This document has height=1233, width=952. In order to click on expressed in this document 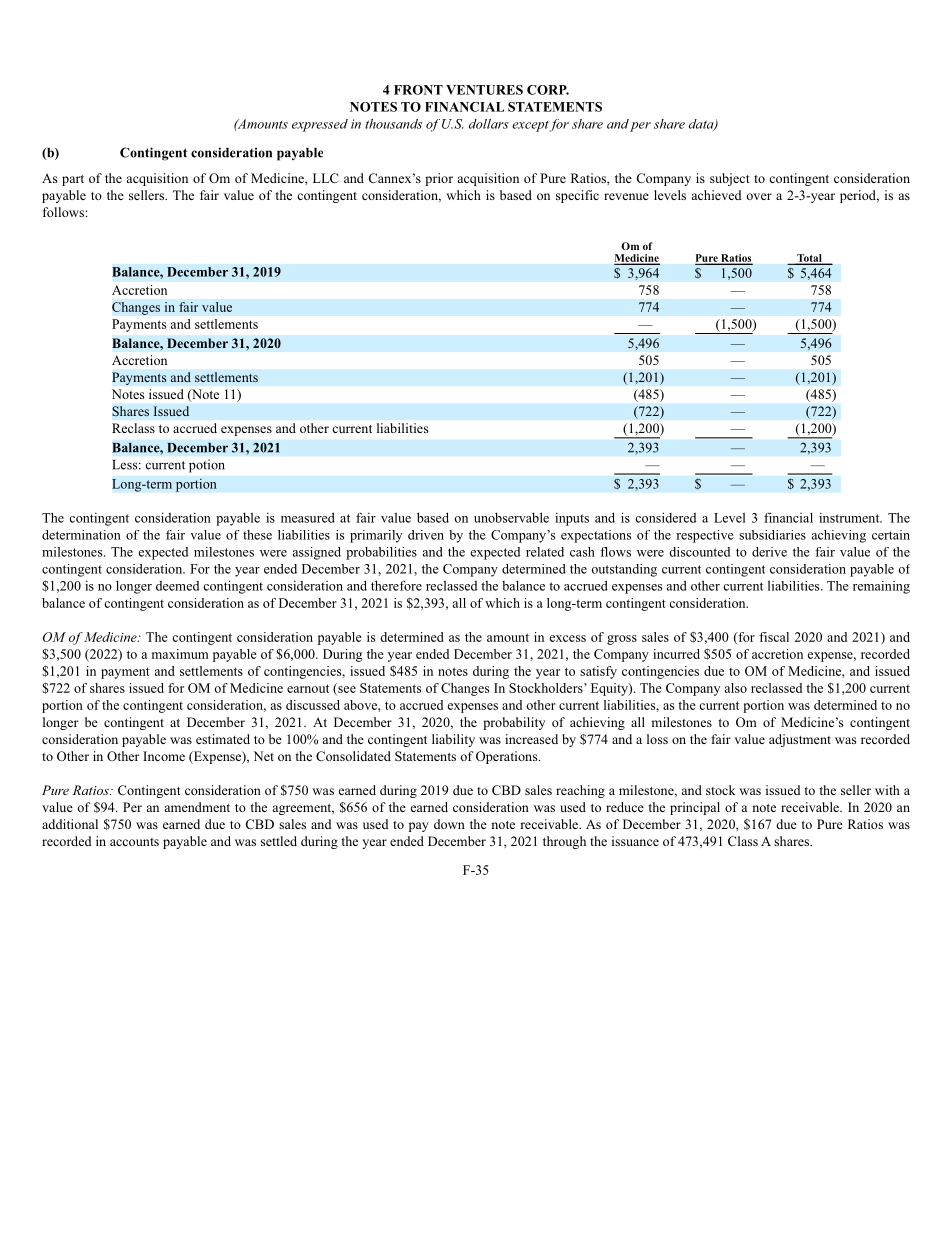, I will do `click(320, 125)`.
